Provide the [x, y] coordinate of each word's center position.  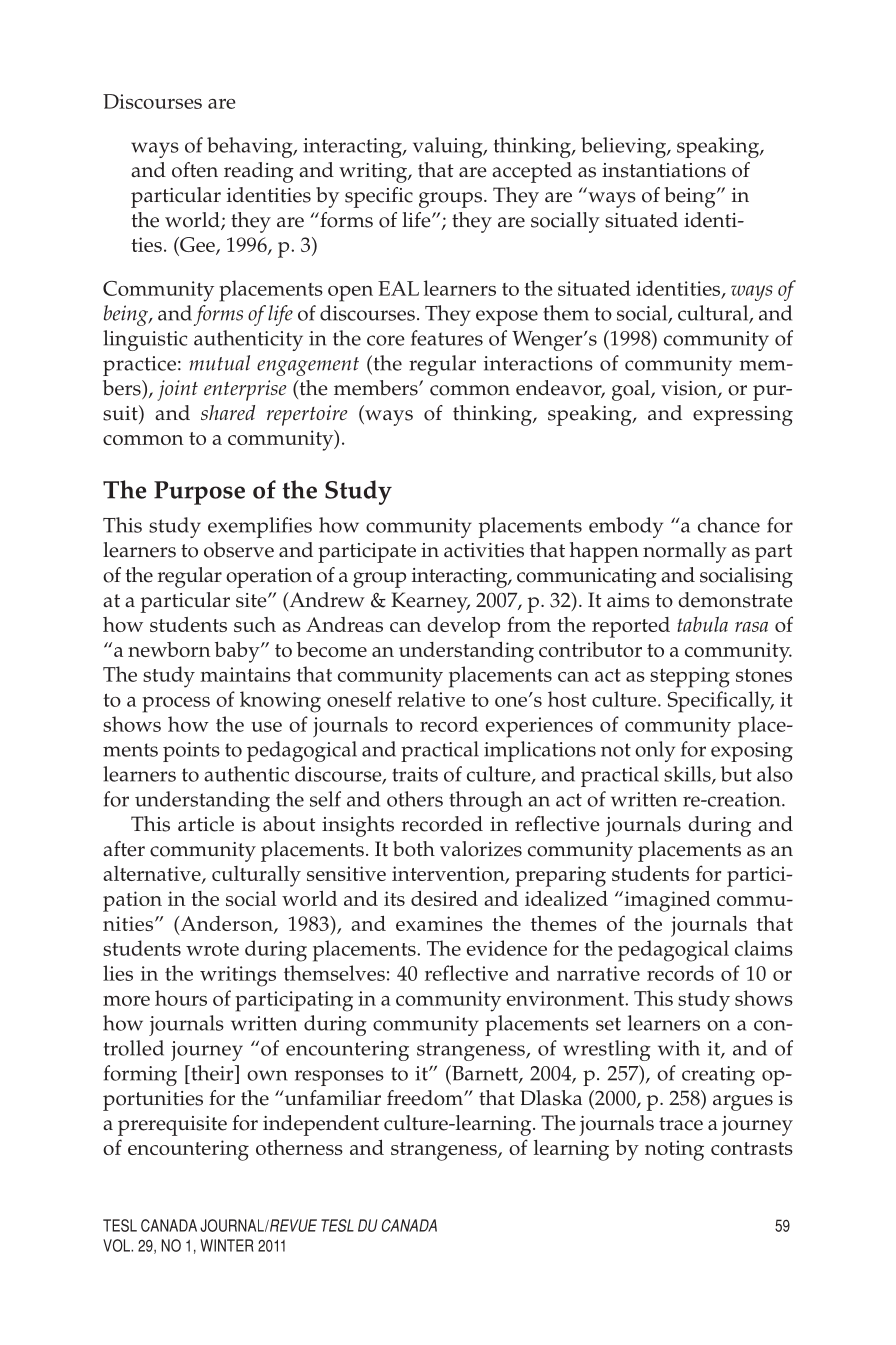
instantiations [664, 170]
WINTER [227, 1245]
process [176, 705]
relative [431, 699]
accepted [532, 172]
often [195, 170]
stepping [690, 677]
